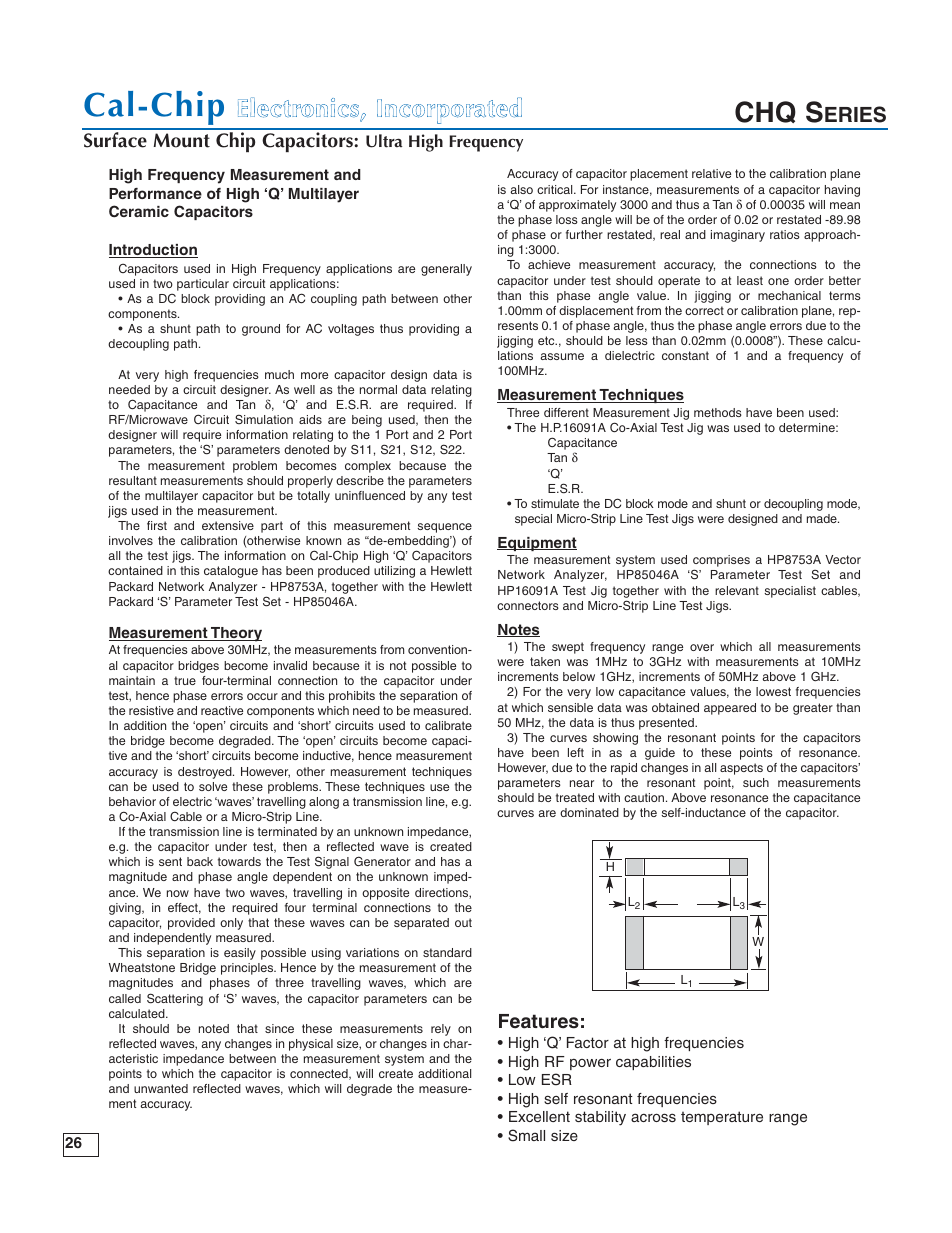 The image size is (952, 1233). What do you see at coordinates (765, 112) in the screenshot?
I see `CHQ` at bounding box center [765, 112].
